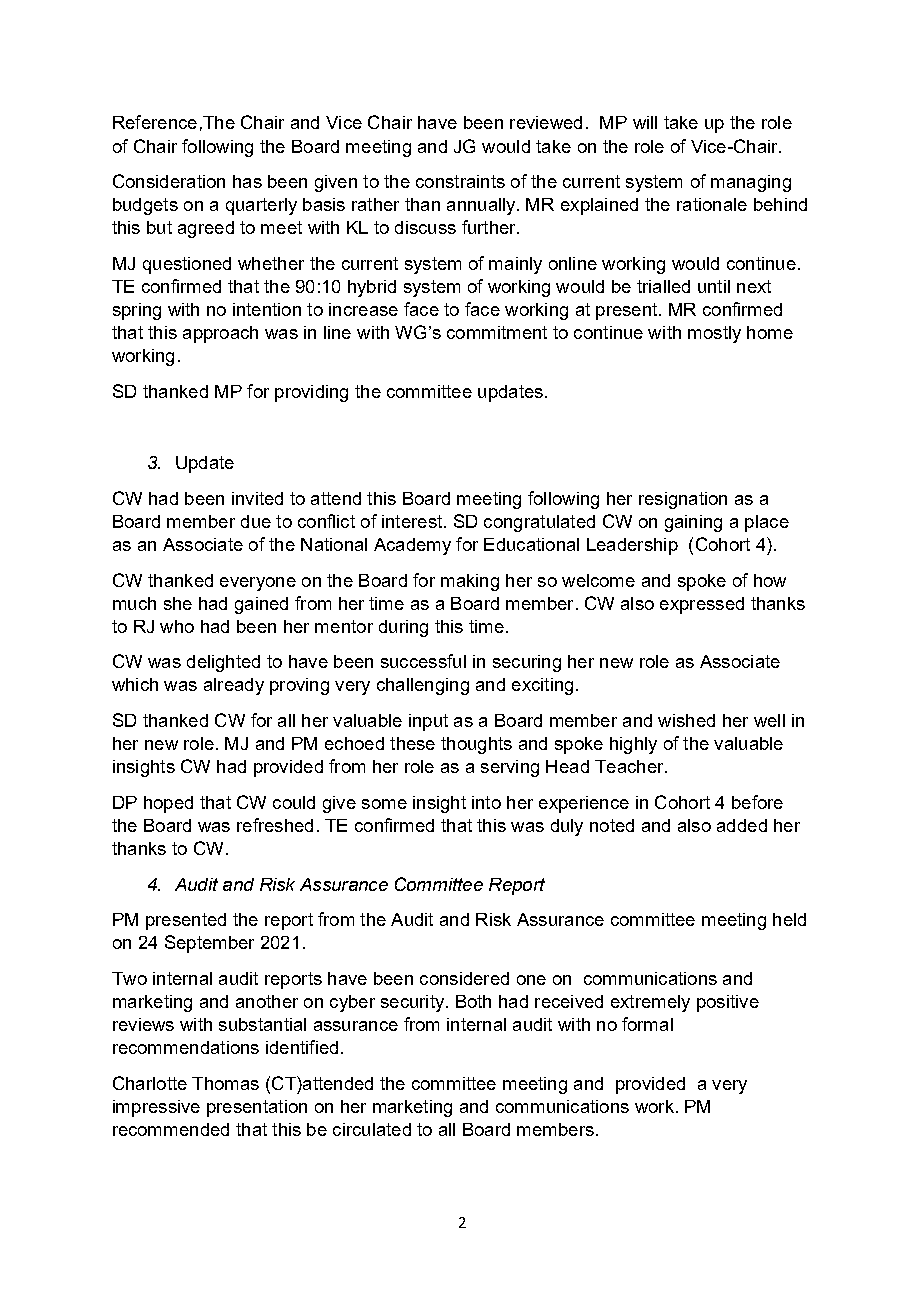 The height and width of the screenshot is (1308, 924). Describe the element at coordinates (751, 183) in the screenshot. I see `managing` at that location.
